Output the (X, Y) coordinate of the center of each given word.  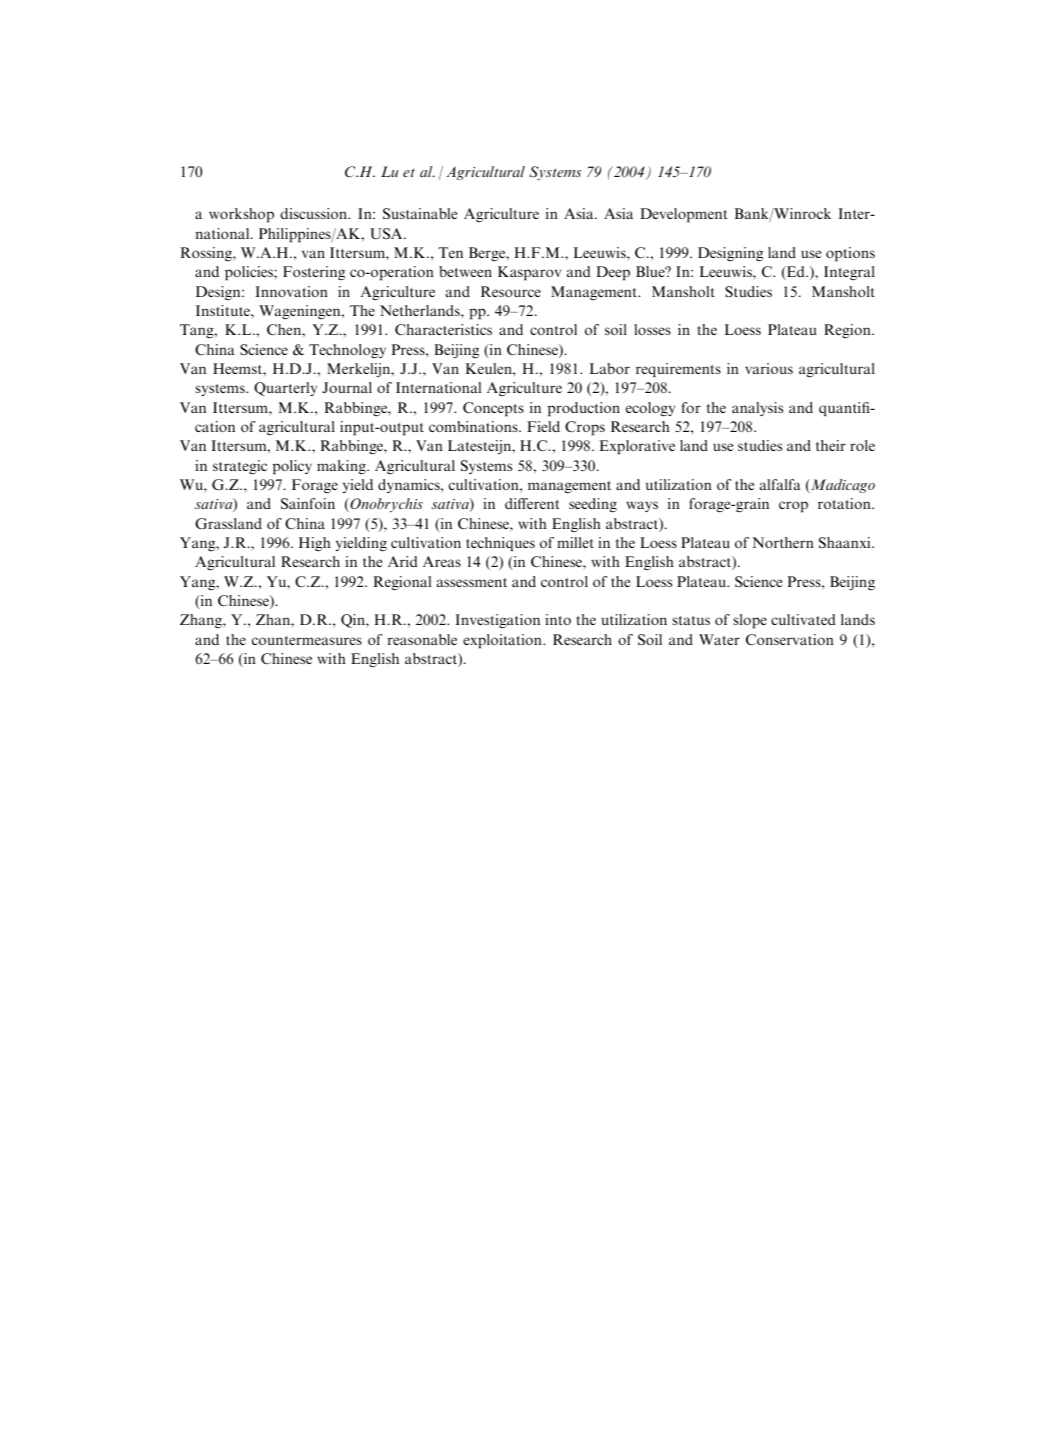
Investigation (497, 621)
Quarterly (285, 389)
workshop (241, 215)
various (769, 368)
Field (543, 426)
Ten (450, 252)
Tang (198, 331)
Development (683, 215)
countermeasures (307, 640)
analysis (757, 409)
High (315, 544)
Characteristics (443, 329)
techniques (500, 544)
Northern (783, 542)
